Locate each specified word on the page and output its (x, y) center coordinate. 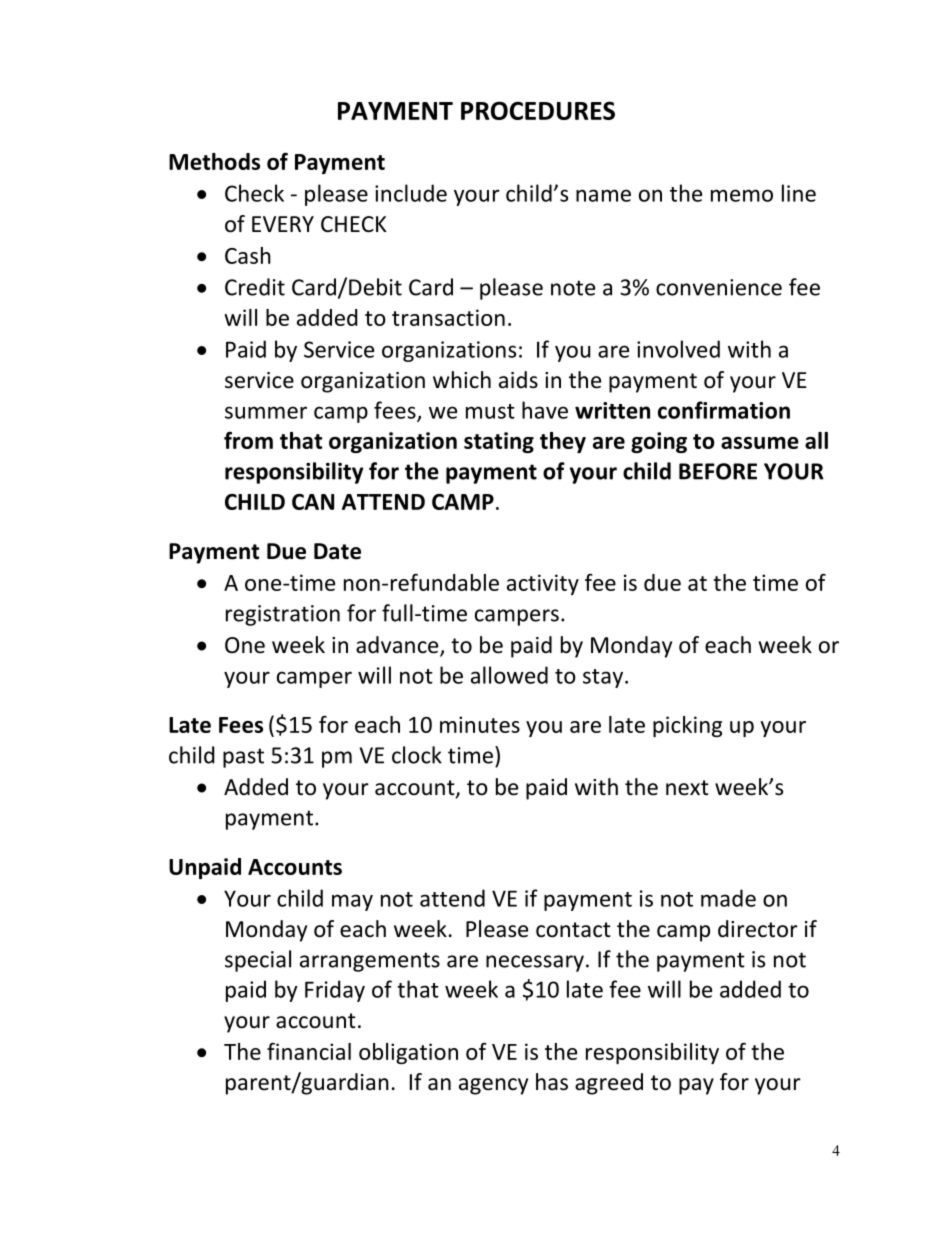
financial (309, 1051)
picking (687, 726)
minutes (480, 724)
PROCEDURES (538, 110)
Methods (214, 161)
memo (742, 195)
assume (760, 443)
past (243, 758)
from (248, 440)
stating (499, 442)
